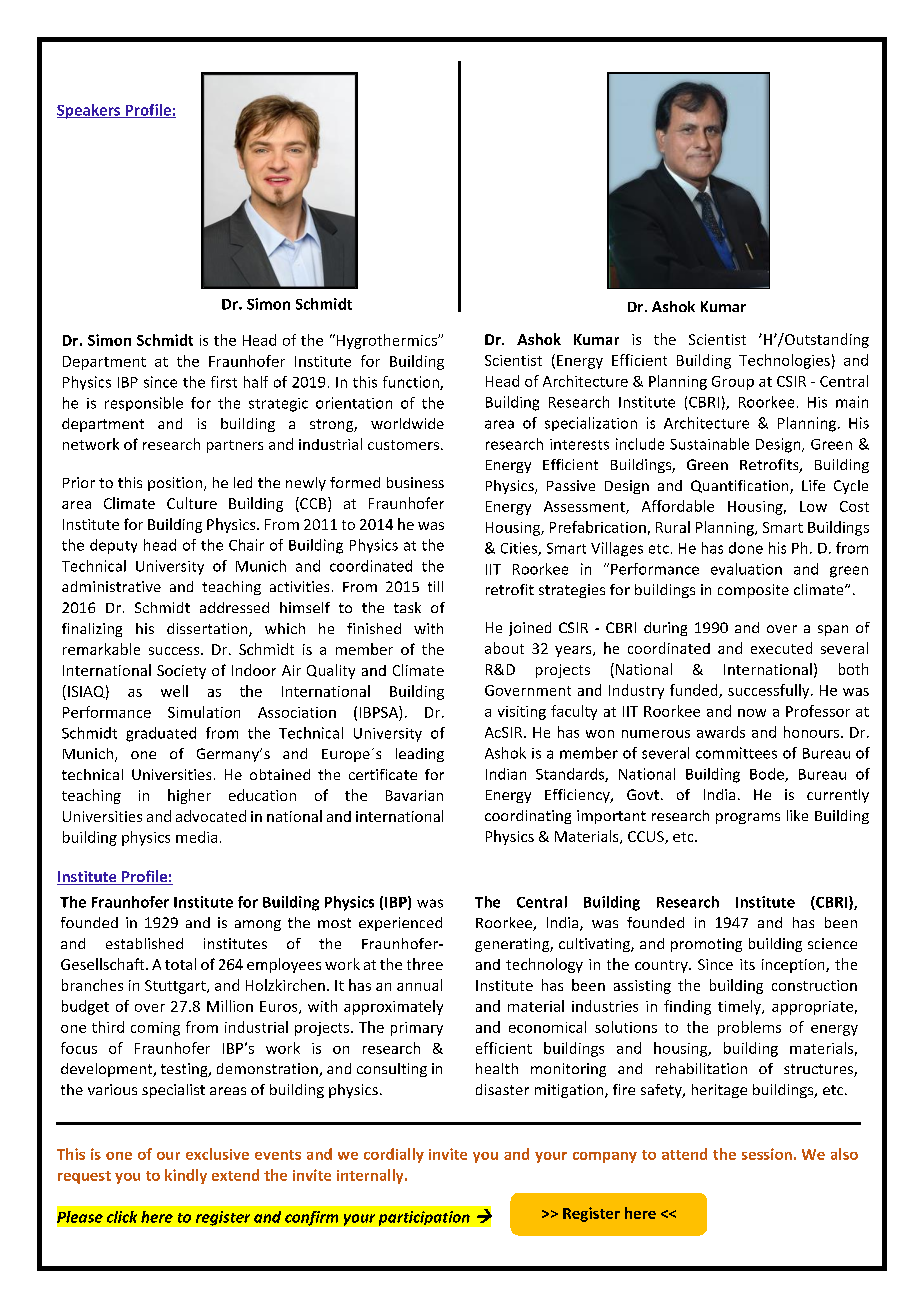  What do you see at coordinates (504, 648) in the screenshot?
I see `about` at bounding box center [504, 648].
